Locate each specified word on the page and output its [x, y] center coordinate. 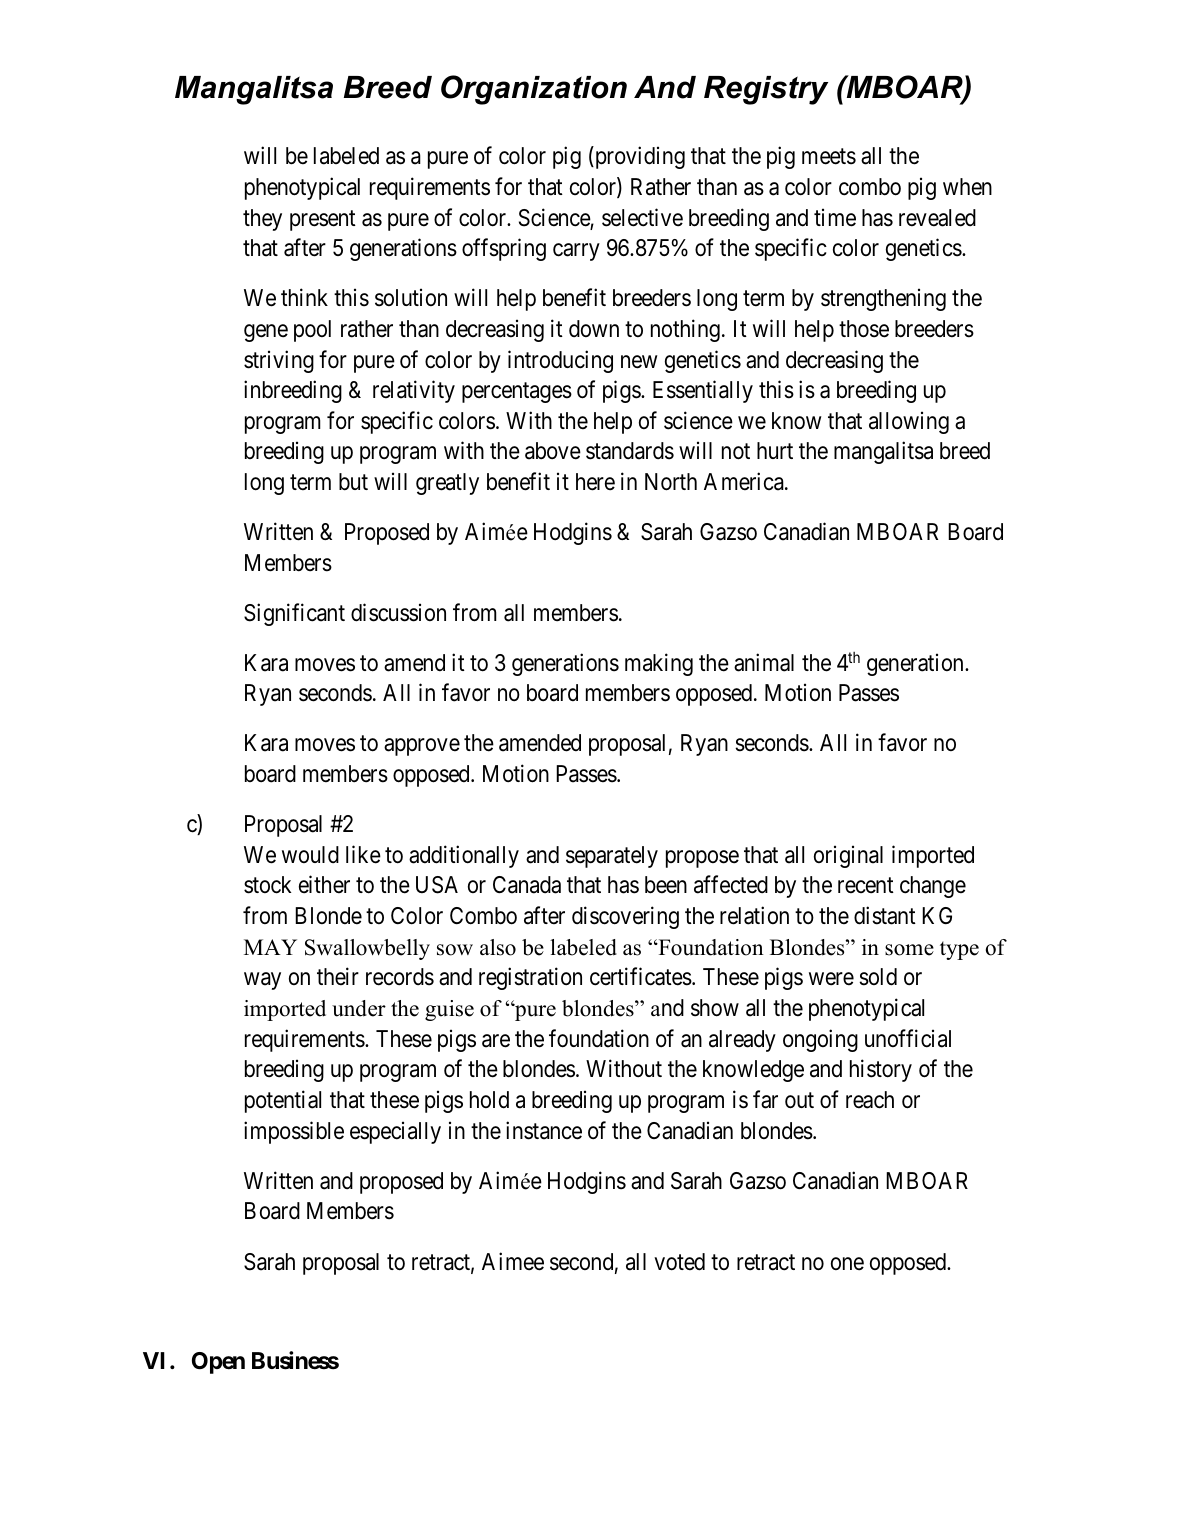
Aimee [513, 1261]
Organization [534, 90]
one [847, 1264]
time [835, 217]
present [323, 220]
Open [218, 1363]
